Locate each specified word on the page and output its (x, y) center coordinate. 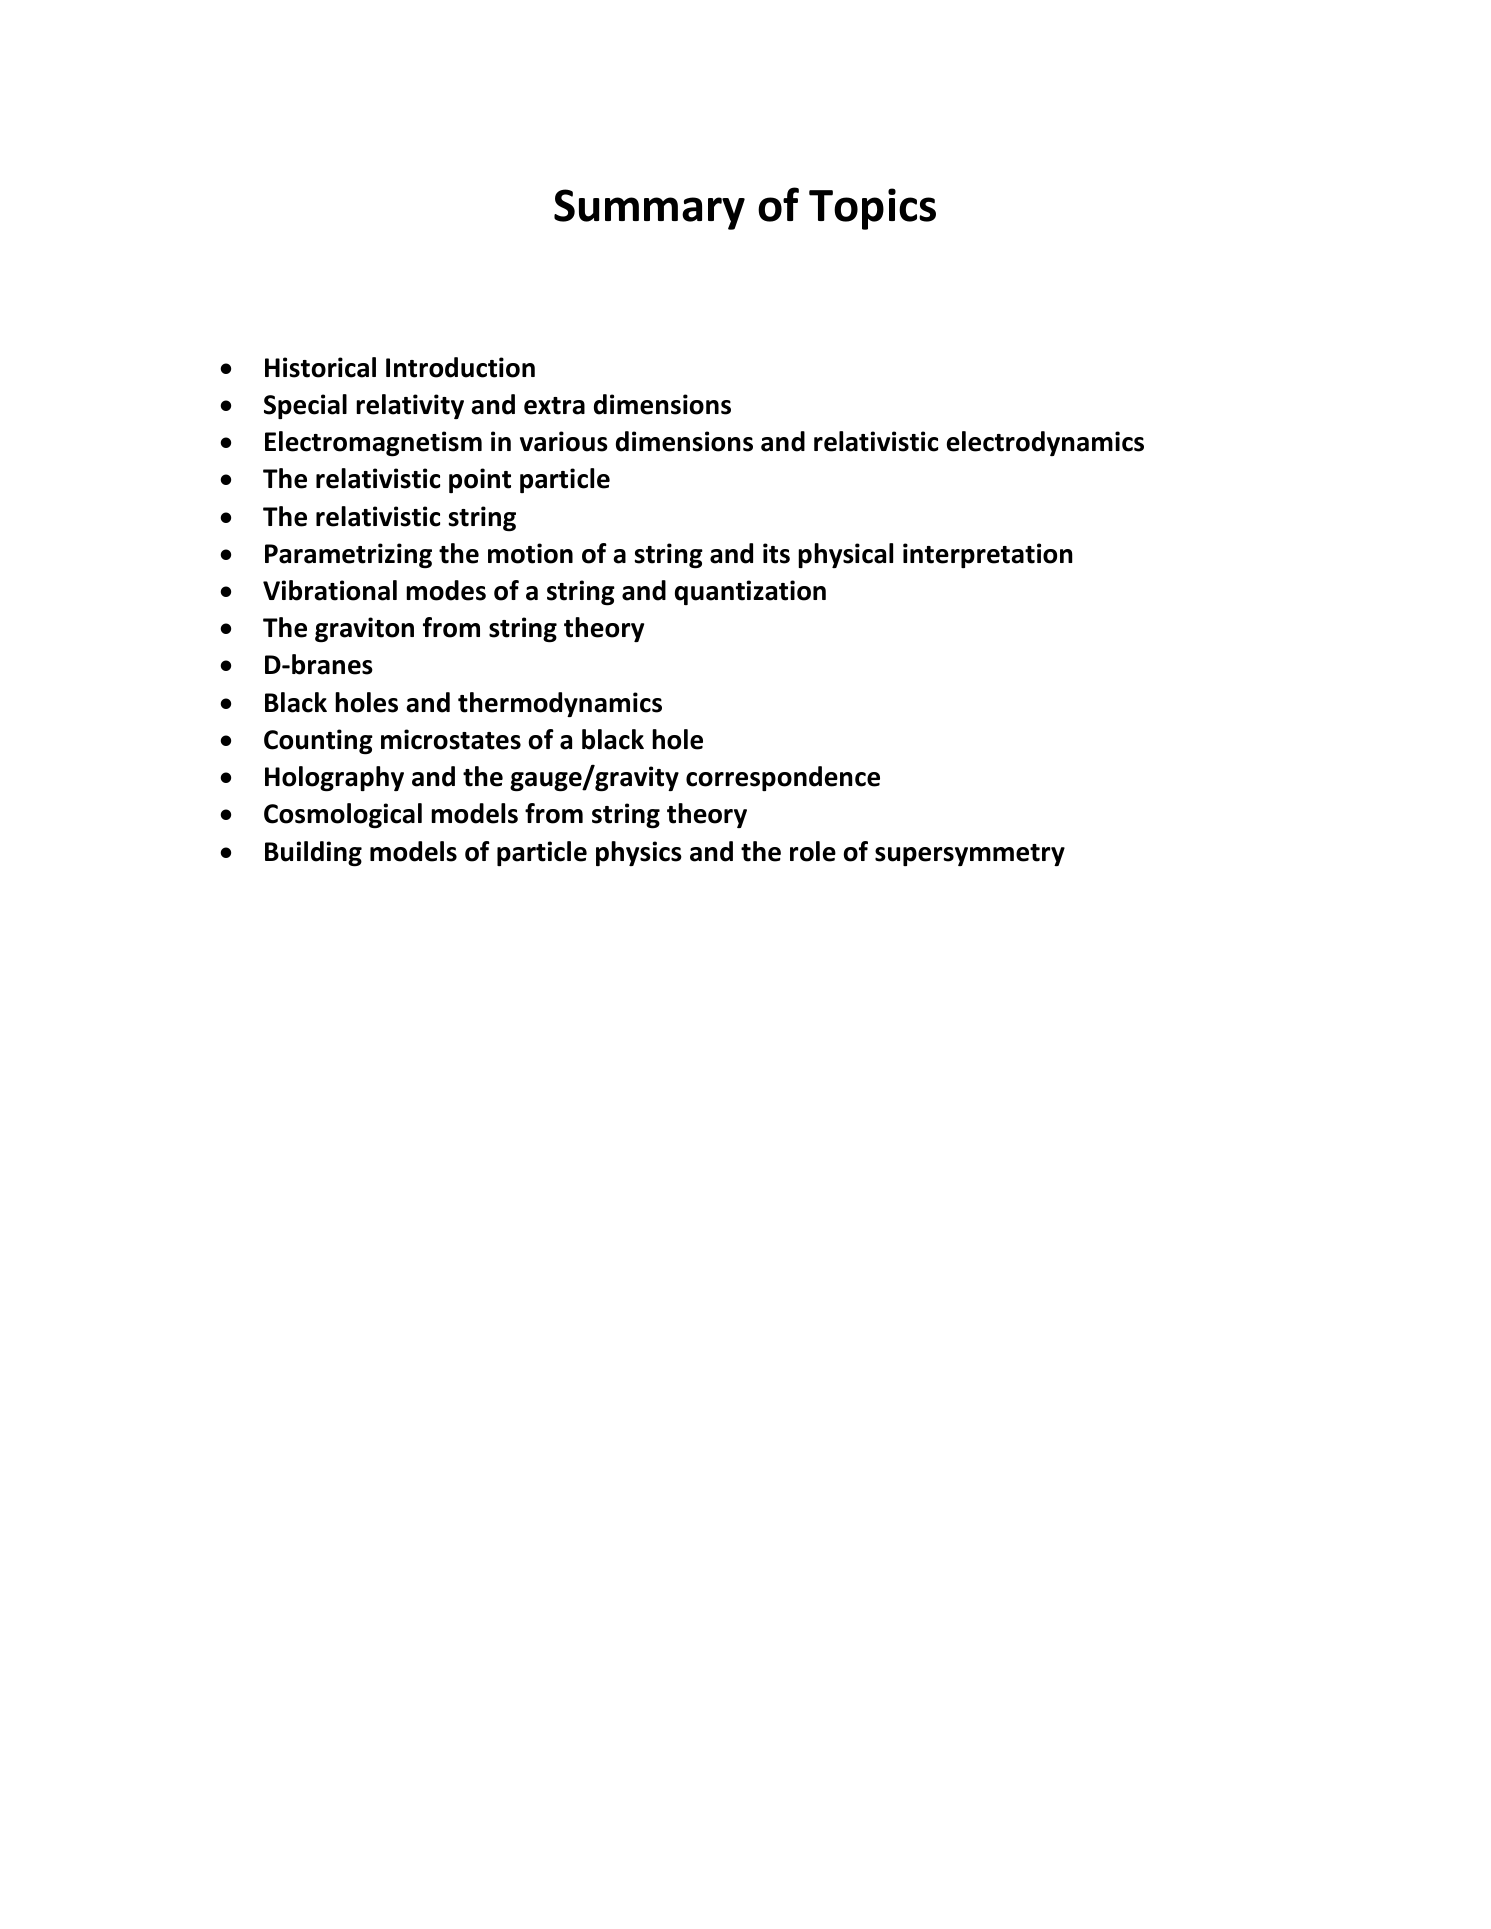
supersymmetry (970, 855)
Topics (872, 209)
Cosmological (343, 816)
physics (639, 853)
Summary (649, 209)
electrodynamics (1045, 443)
